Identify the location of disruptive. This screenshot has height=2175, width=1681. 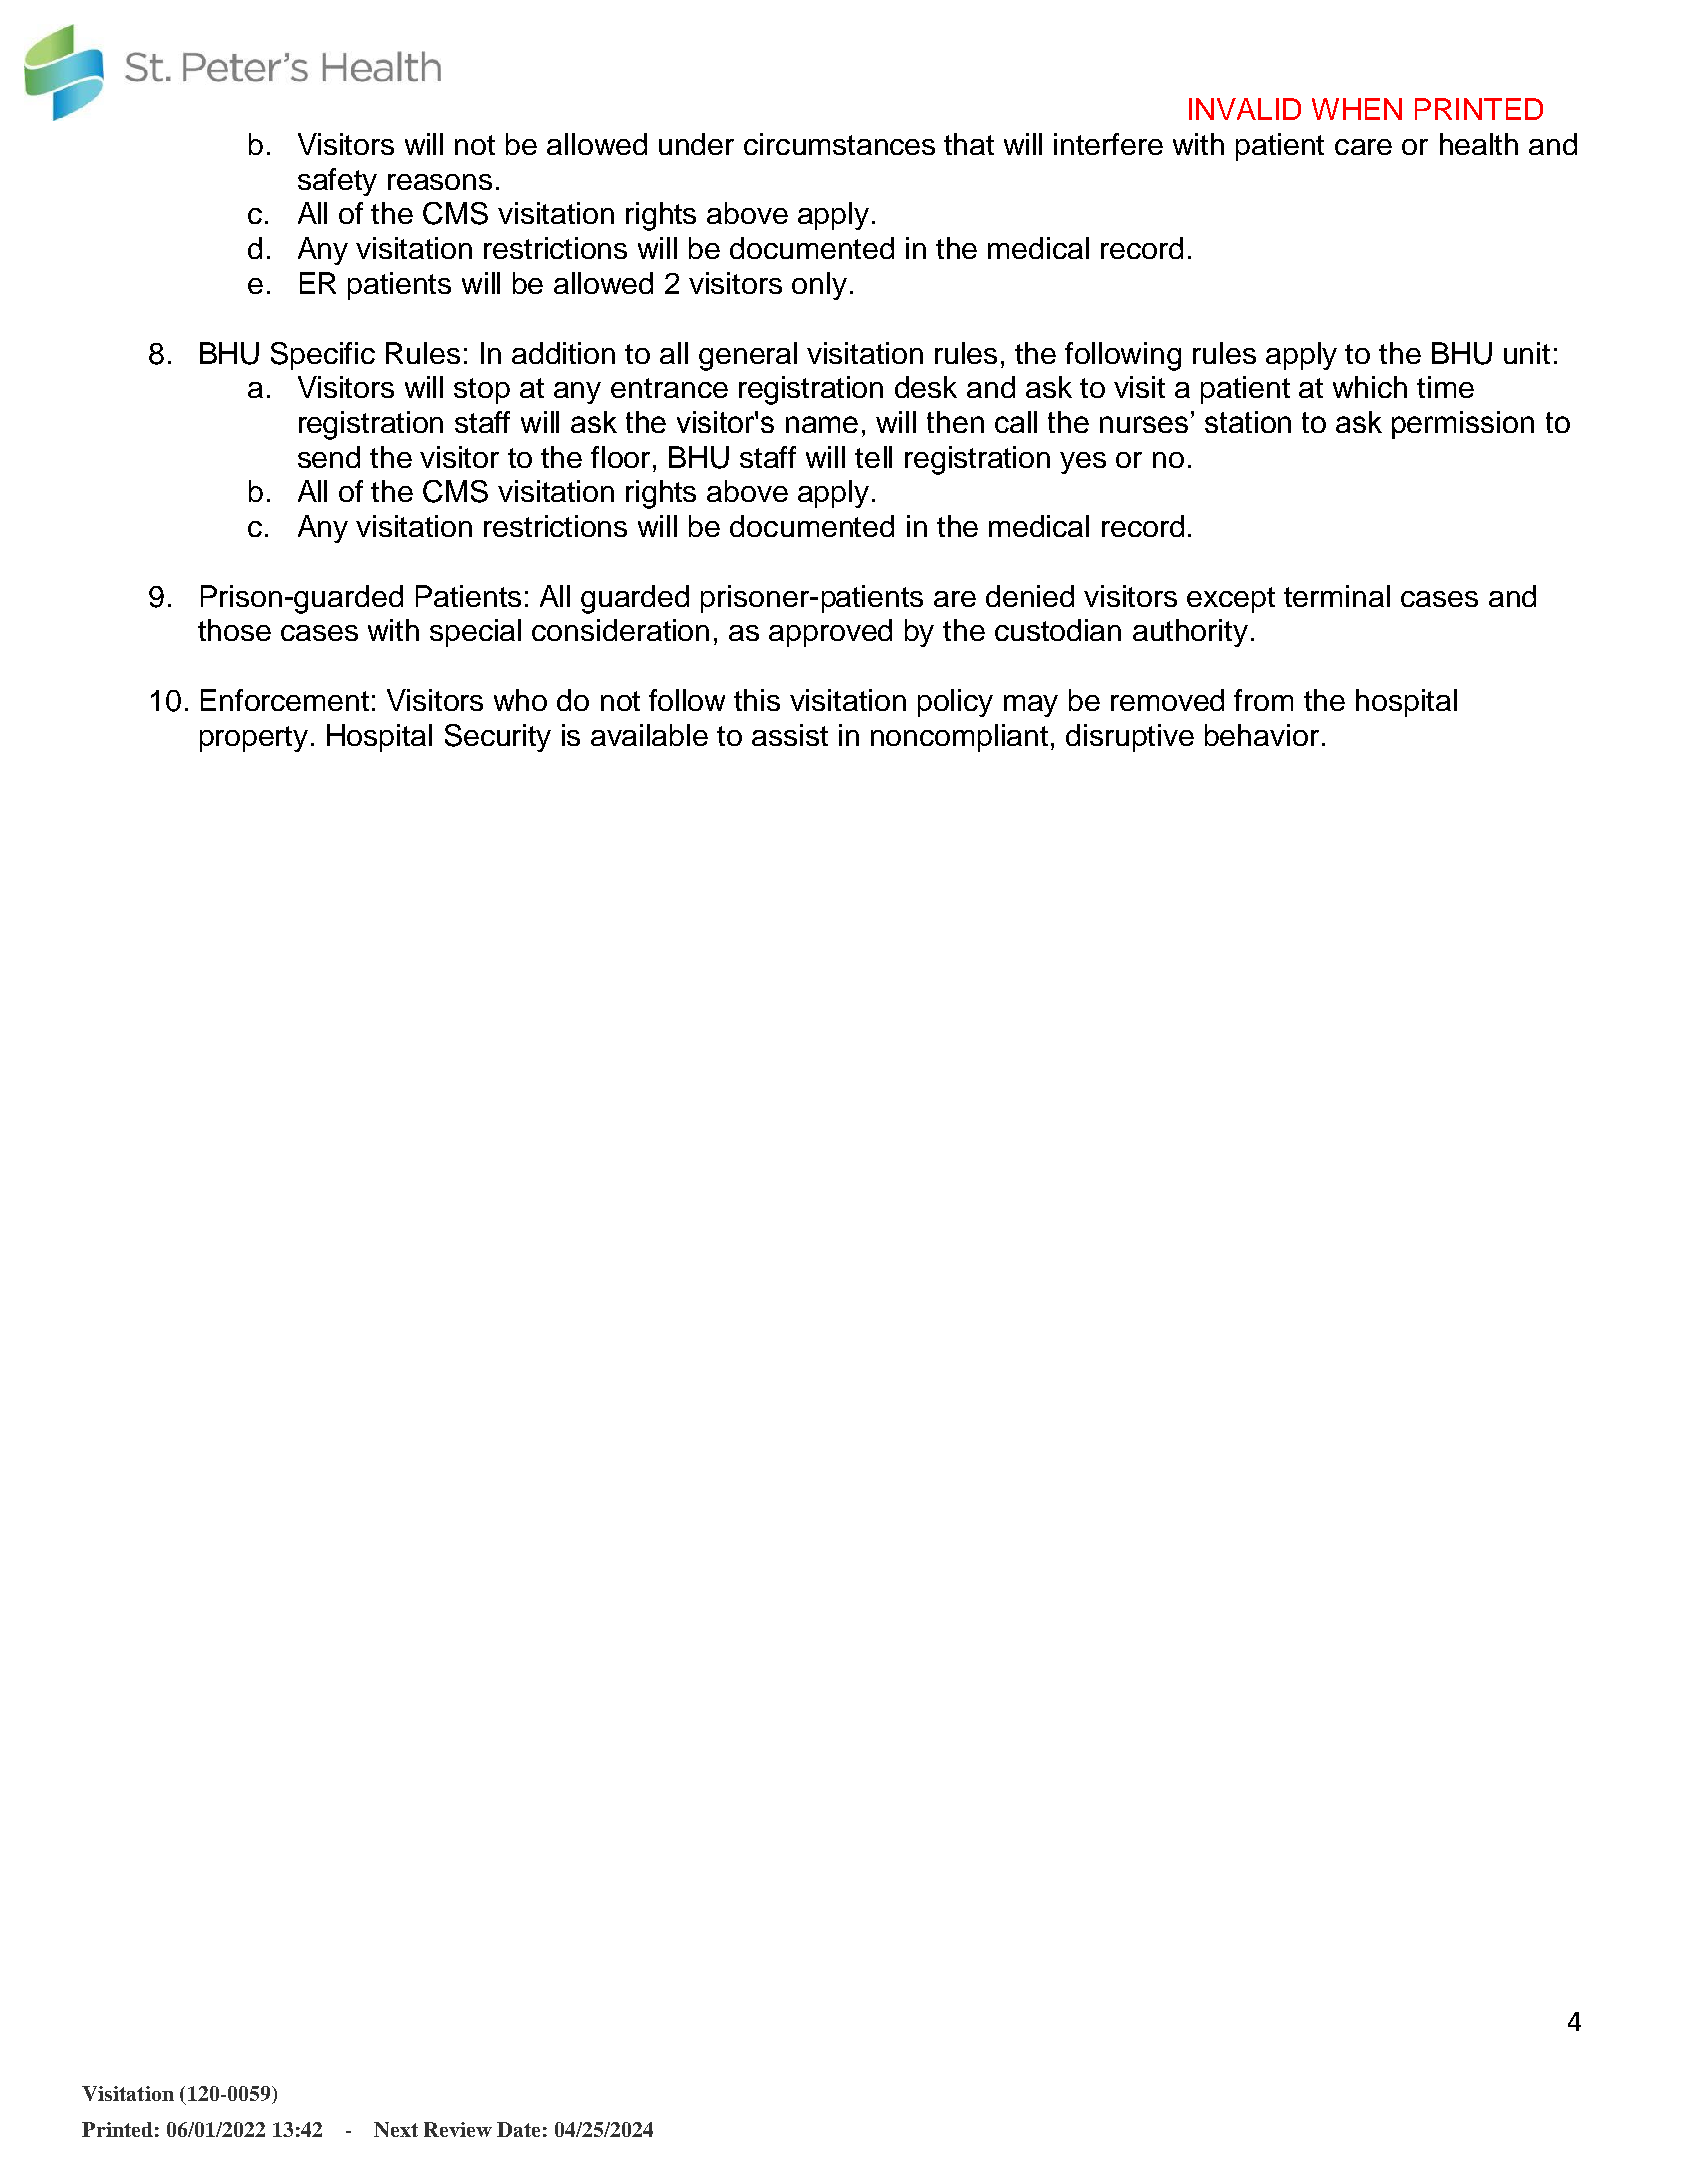
(1130, 738).
